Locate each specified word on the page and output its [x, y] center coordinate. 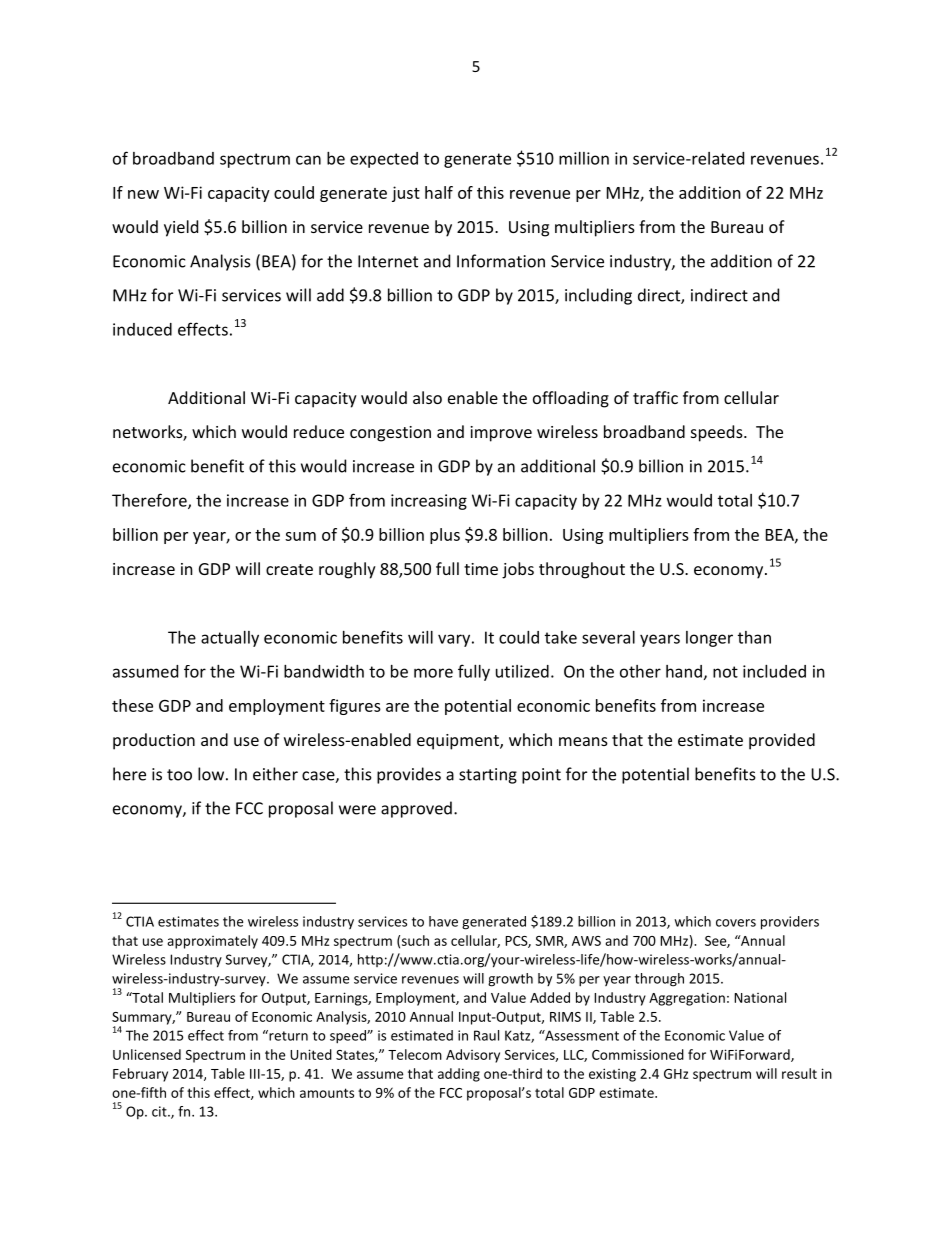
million [584, 158]
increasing [429, 502]
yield [181, 228]
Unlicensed [147, 1054]
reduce [319, 431]
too [179, 775]
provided [782, 741]
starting [488, 776]
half [439, 192]
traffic [655, 397]
